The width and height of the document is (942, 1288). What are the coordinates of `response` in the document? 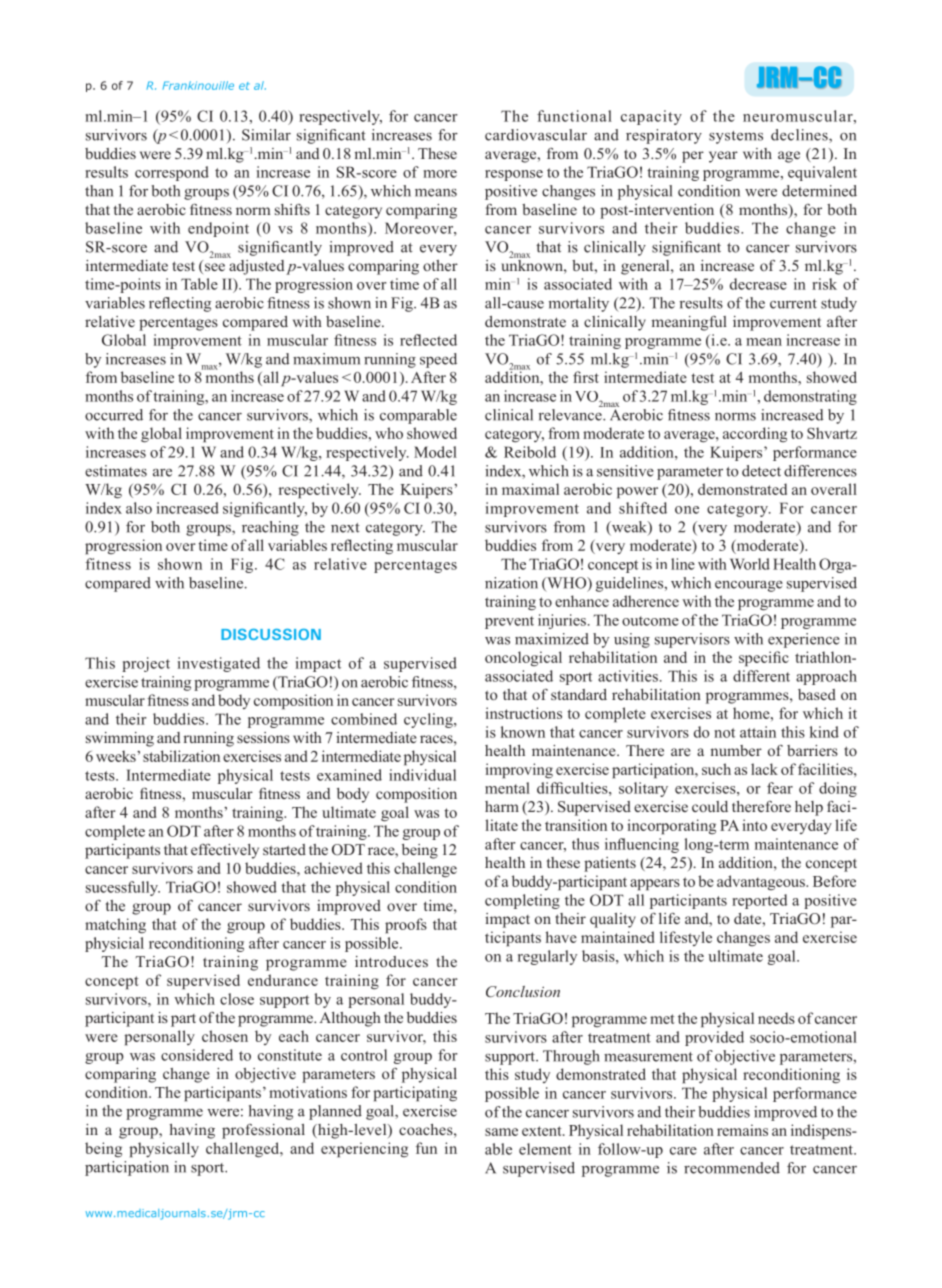 It's located at (514, 175).
